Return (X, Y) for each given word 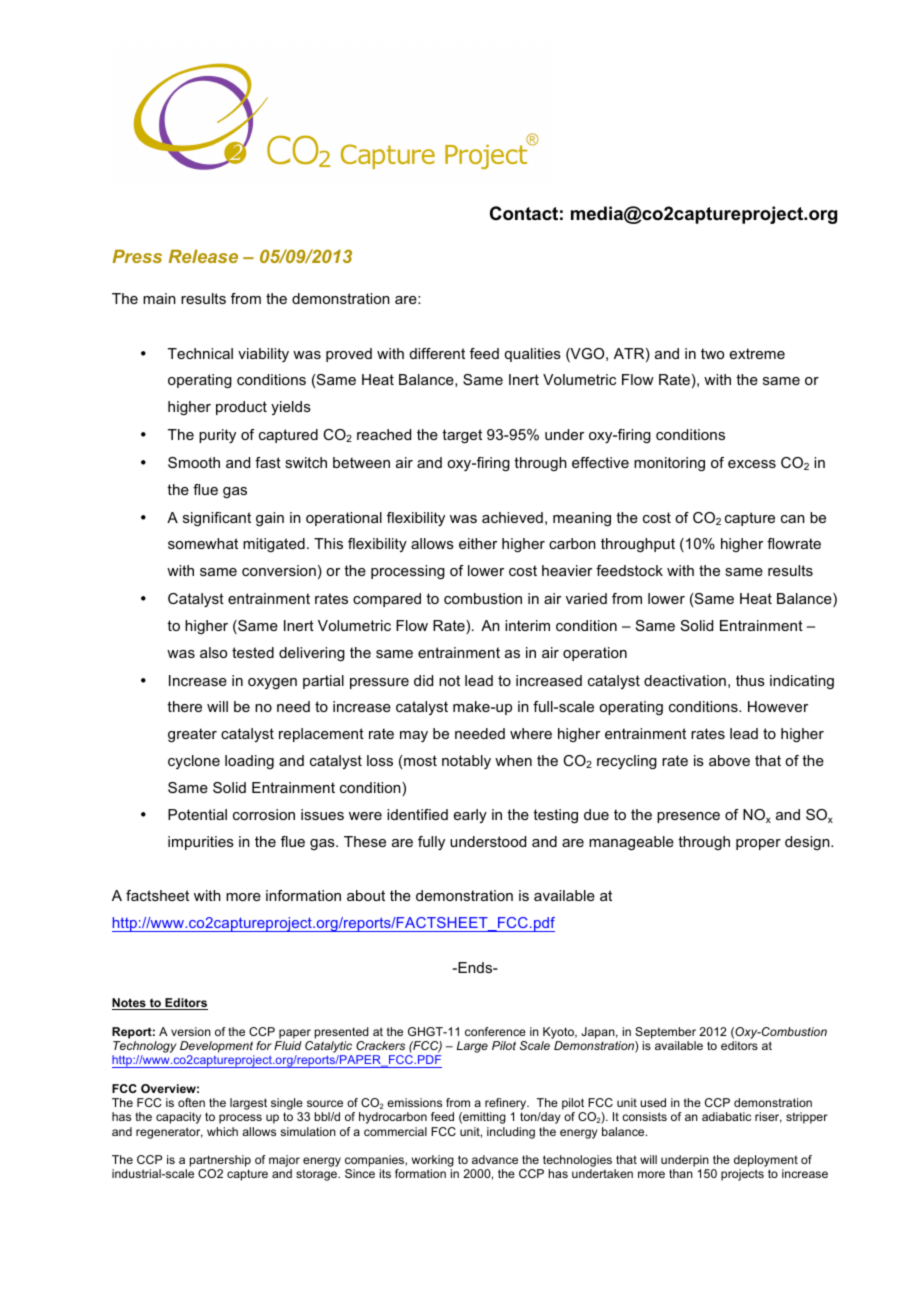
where (531, 733)
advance (495, 1159)
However (778, 706)
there (184, 706)
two (712, 353)
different (437, 353)
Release (203, 256)
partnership (220, 1162)
